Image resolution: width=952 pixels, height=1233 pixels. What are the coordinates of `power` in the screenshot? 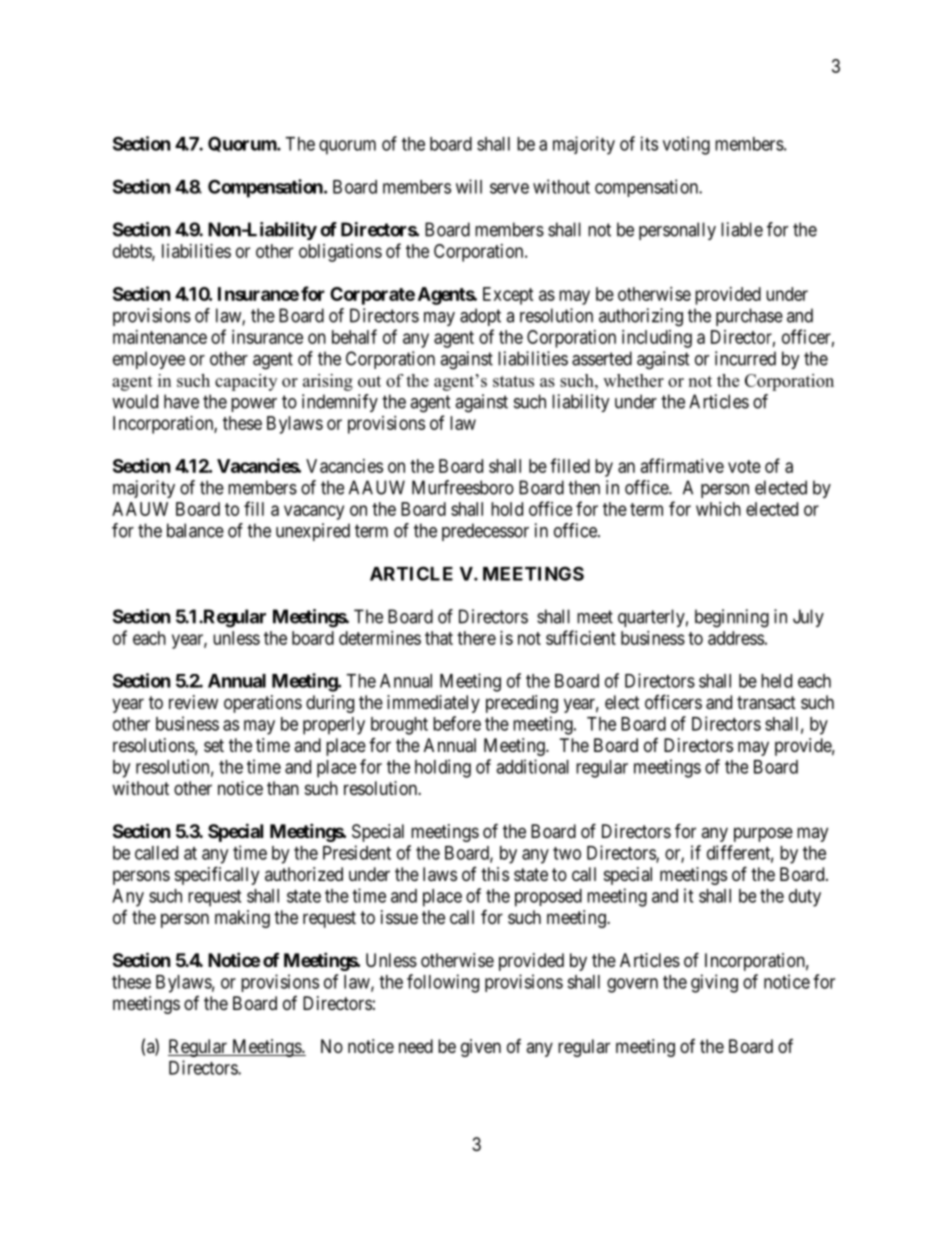 It's located at (254, 405).
